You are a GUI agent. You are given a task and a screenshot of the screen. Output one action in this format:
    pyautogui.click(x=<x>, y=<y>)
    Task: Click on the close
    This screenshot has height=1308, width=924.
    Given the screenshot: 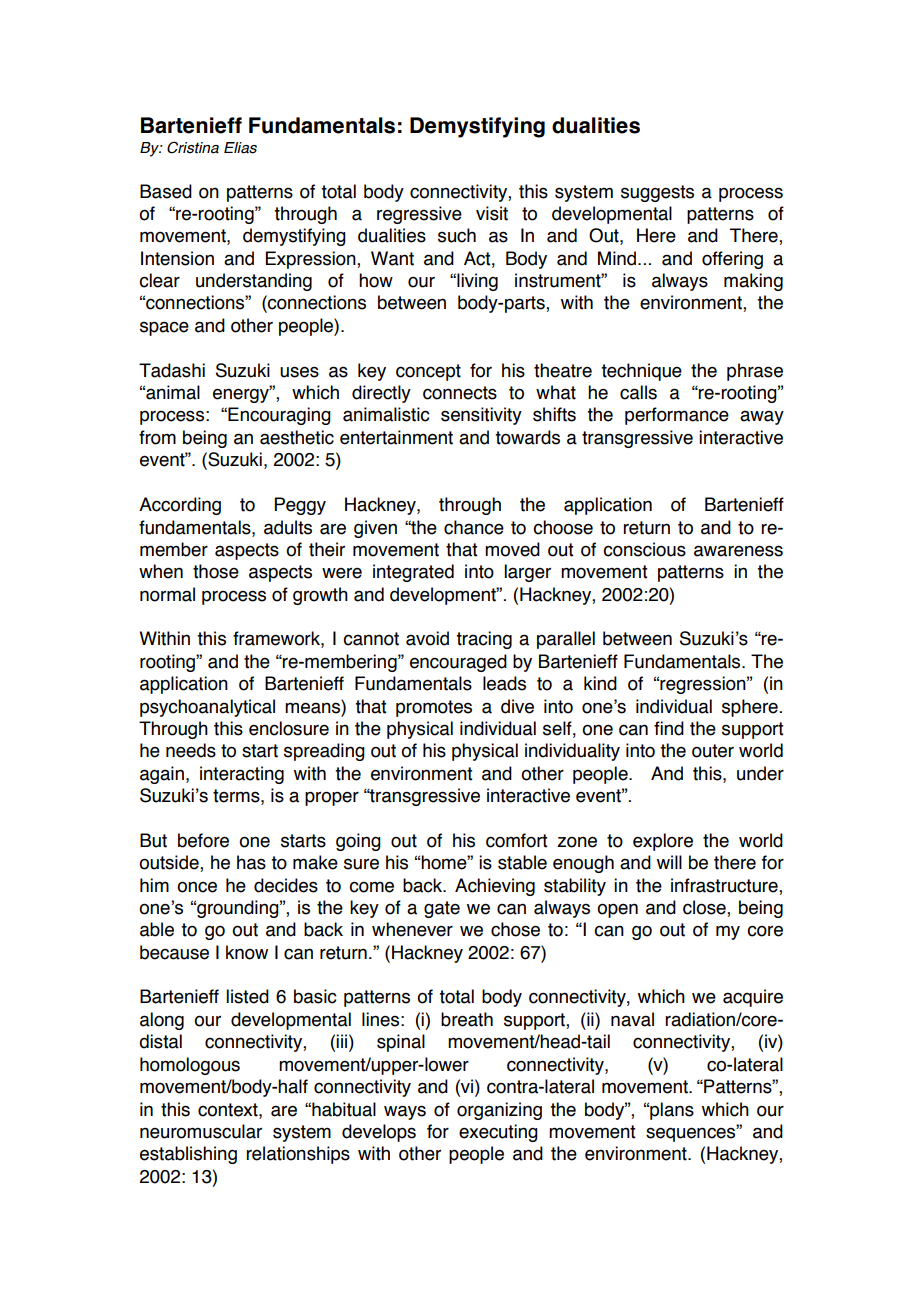 What is the action you would take?
    pyautogui.click(x=705, y=907)
